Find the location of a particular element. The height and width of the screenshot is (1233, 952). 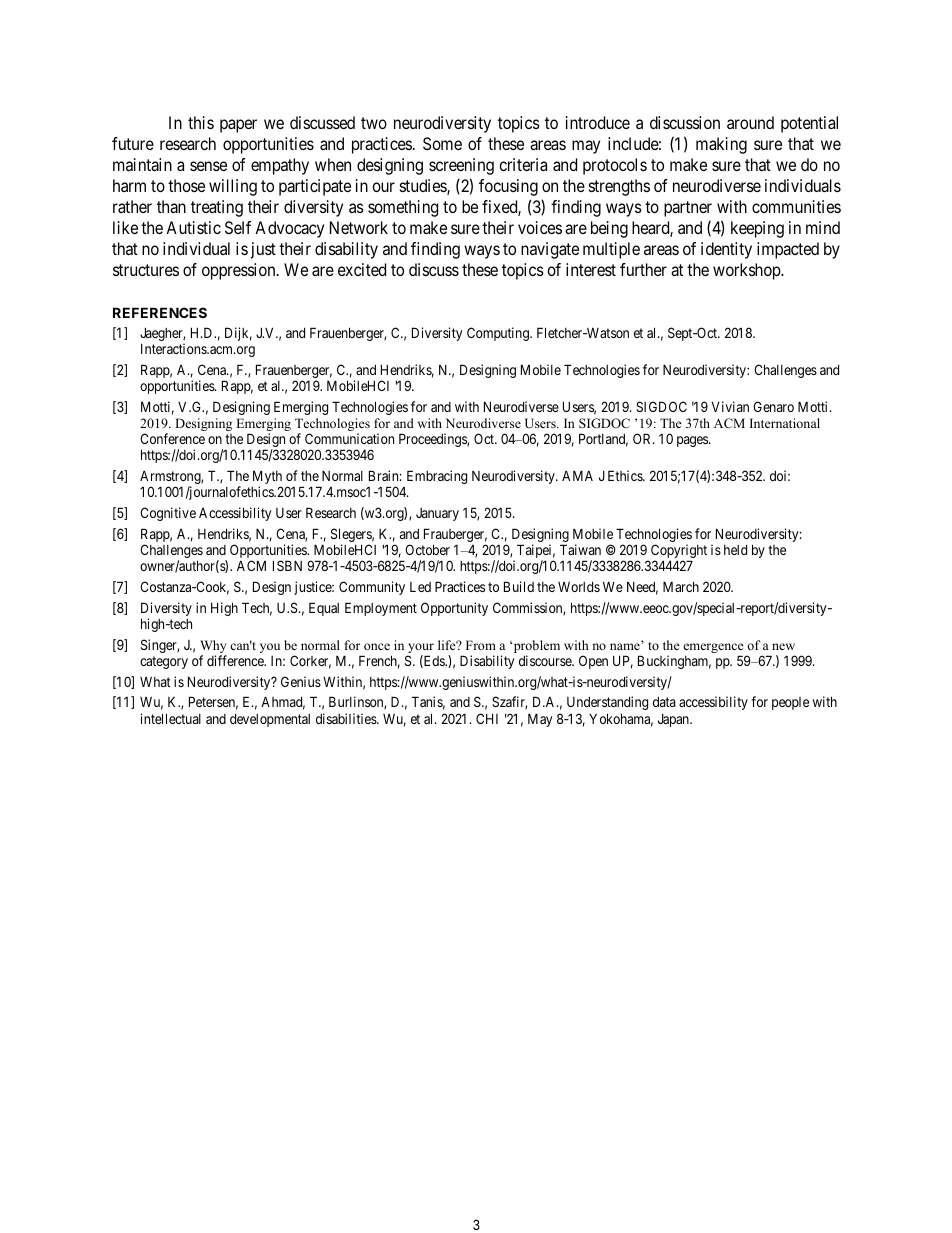

CHI is located at coordinates (487, 718).
